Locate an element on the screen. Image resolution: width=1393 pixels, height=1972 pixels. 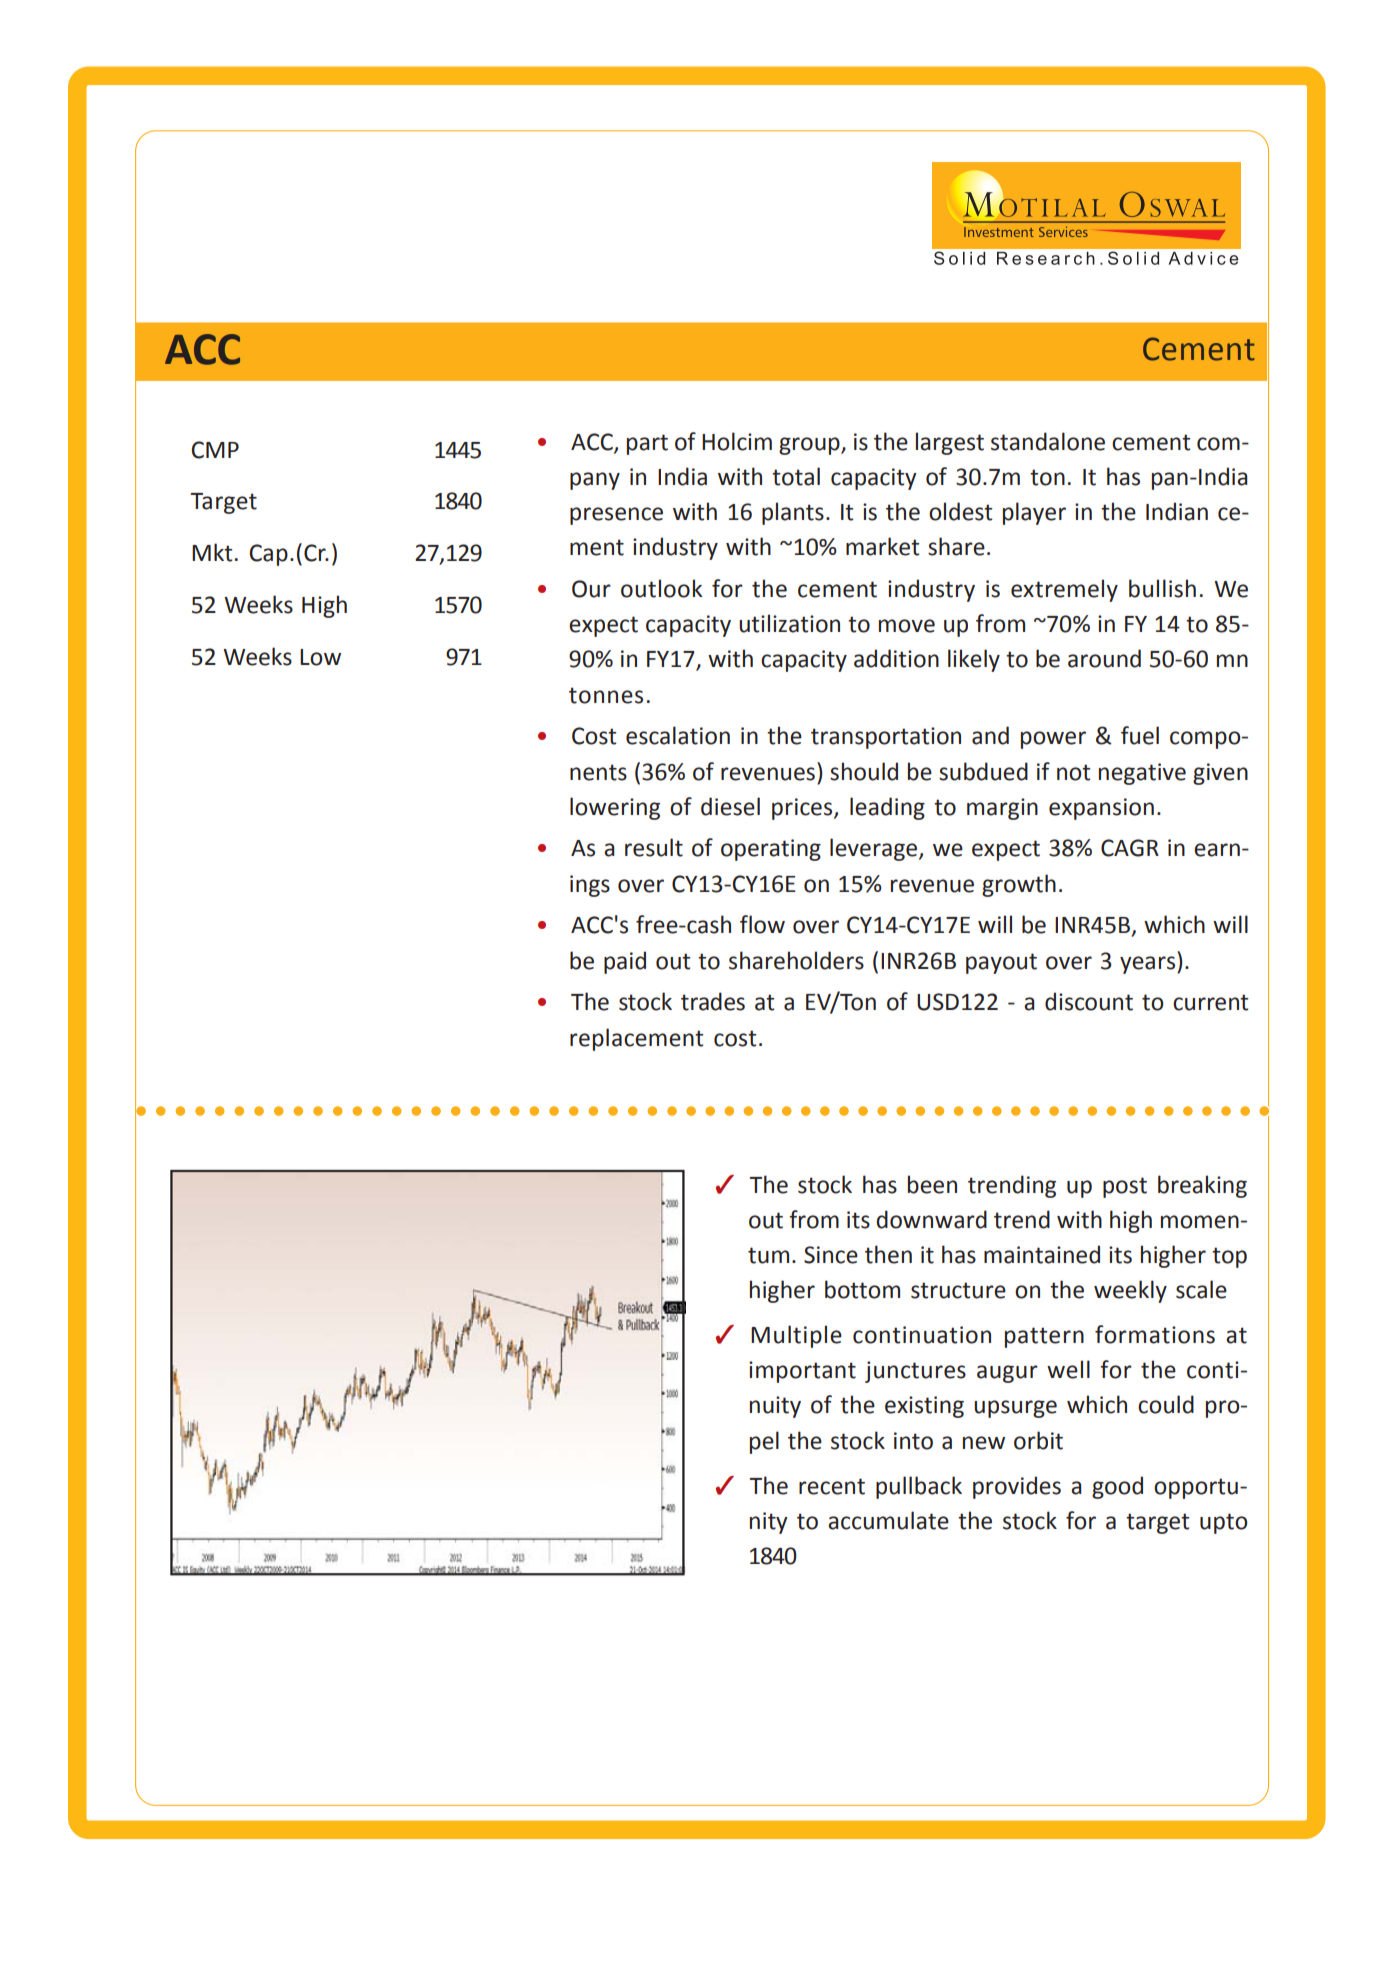
recent is located at coordinates (832, 1486).
